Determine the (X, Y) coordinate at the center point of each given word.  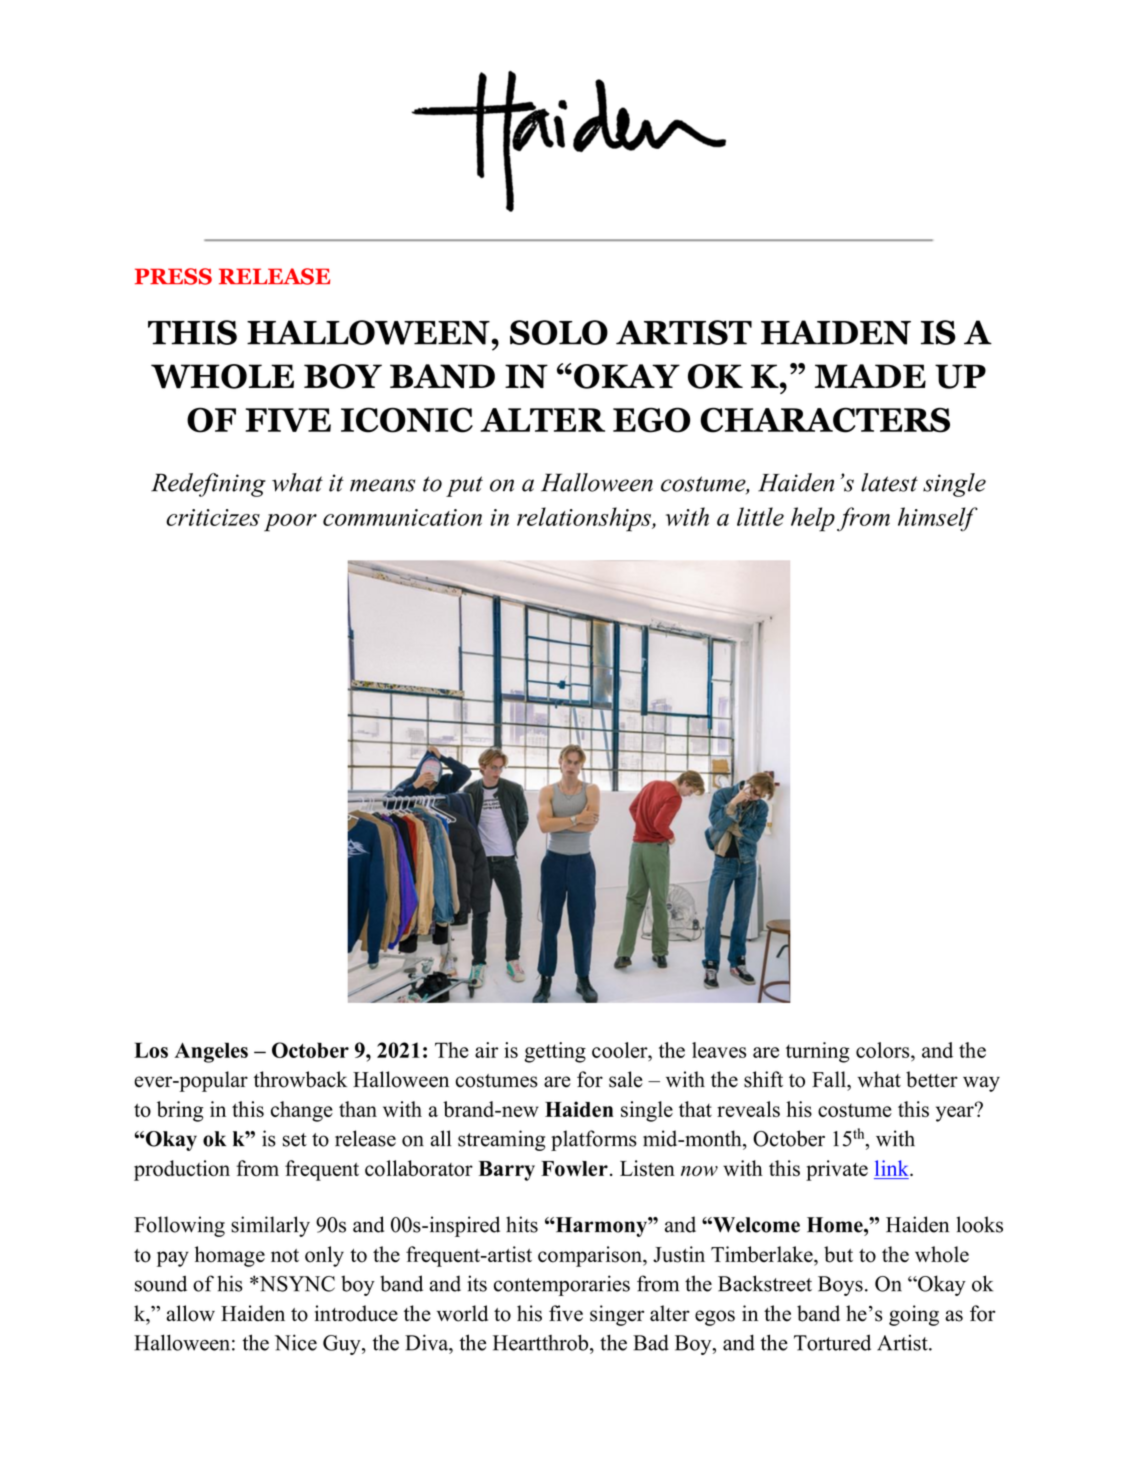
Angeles (211, 1052)
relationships (585, 519)
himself (938, 519)
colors (884, 1050)
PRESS (173, 276)
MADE (870, 376)
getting (555, 1052)
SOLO (559, 332)
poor (290, 523)
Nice (296, 1342)
